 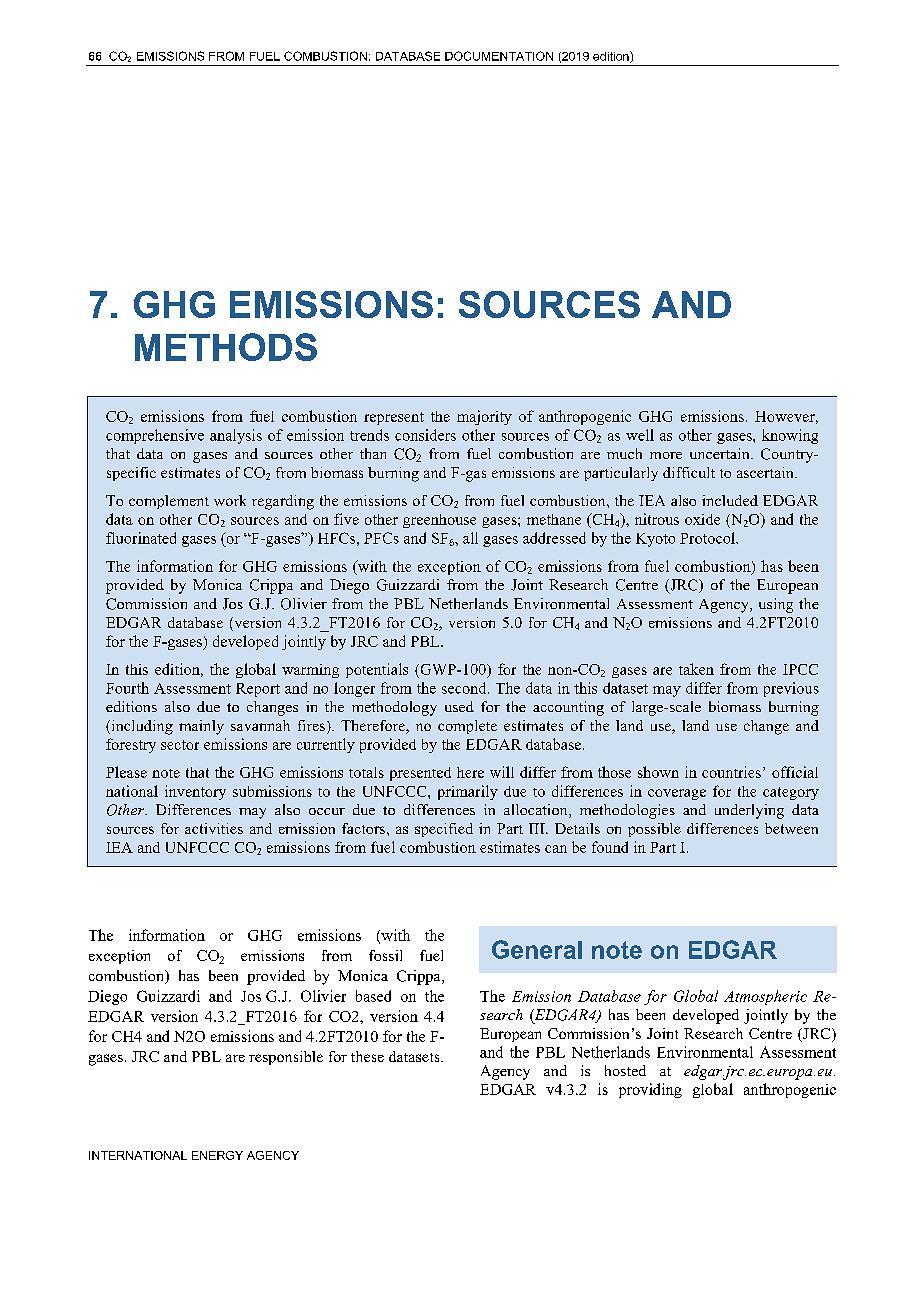 What do you see at coordinates (640, 435) in the screenshot?
I see `well` at bounding box center [640, 435].
